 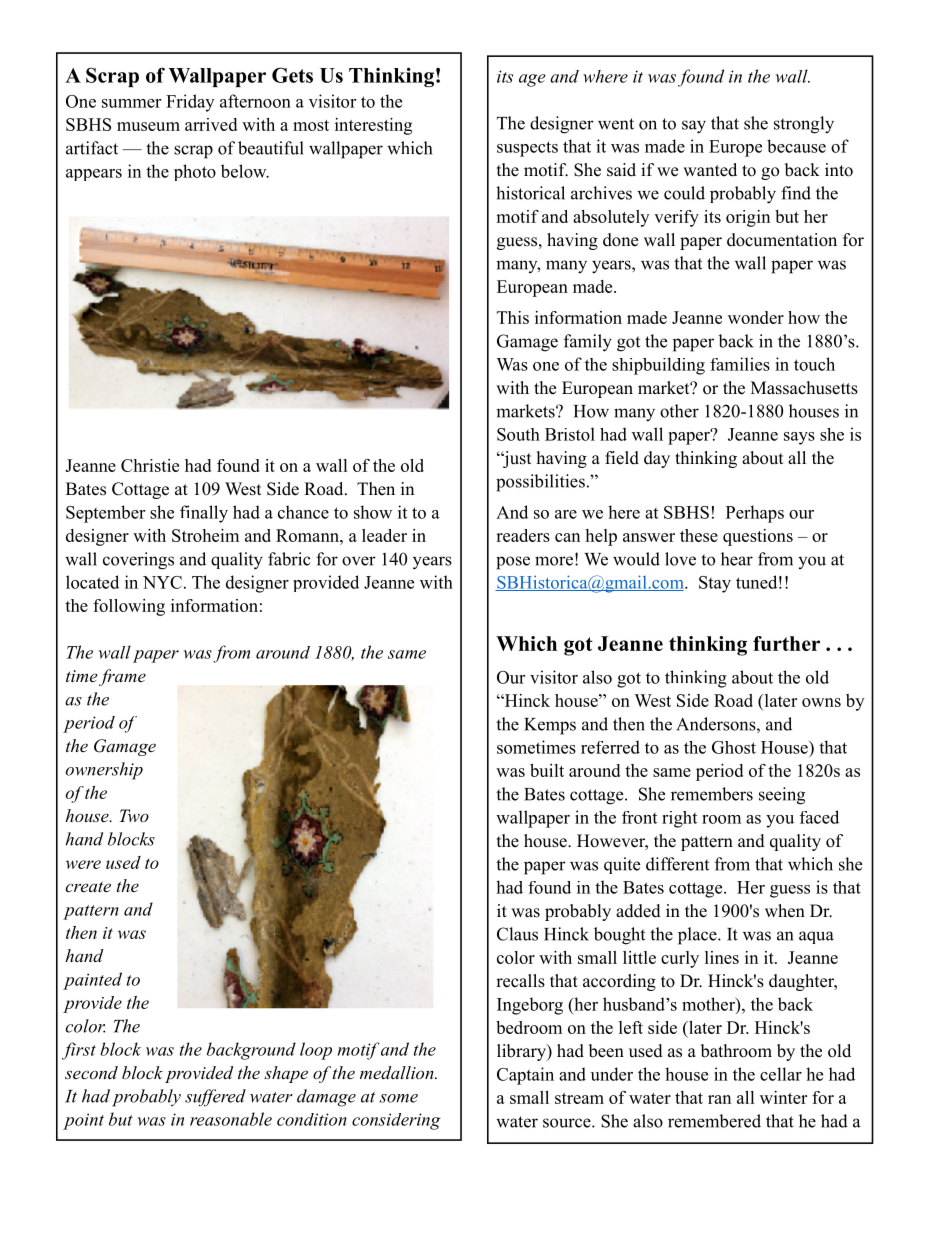 I want to click on pose, so click(x=513, y=563).
